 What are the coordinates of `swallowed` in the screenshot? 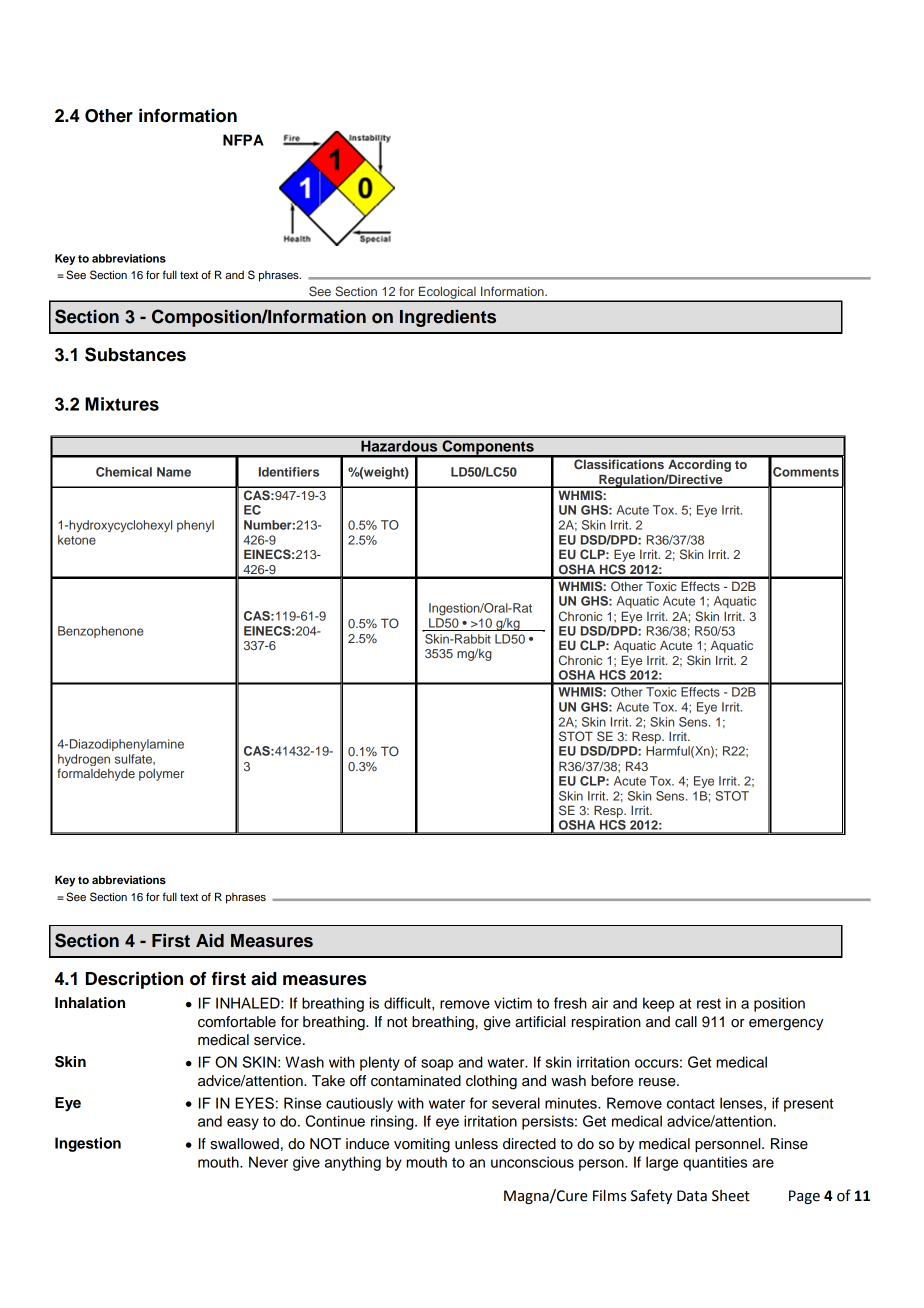 It's located at (245, 1144).
